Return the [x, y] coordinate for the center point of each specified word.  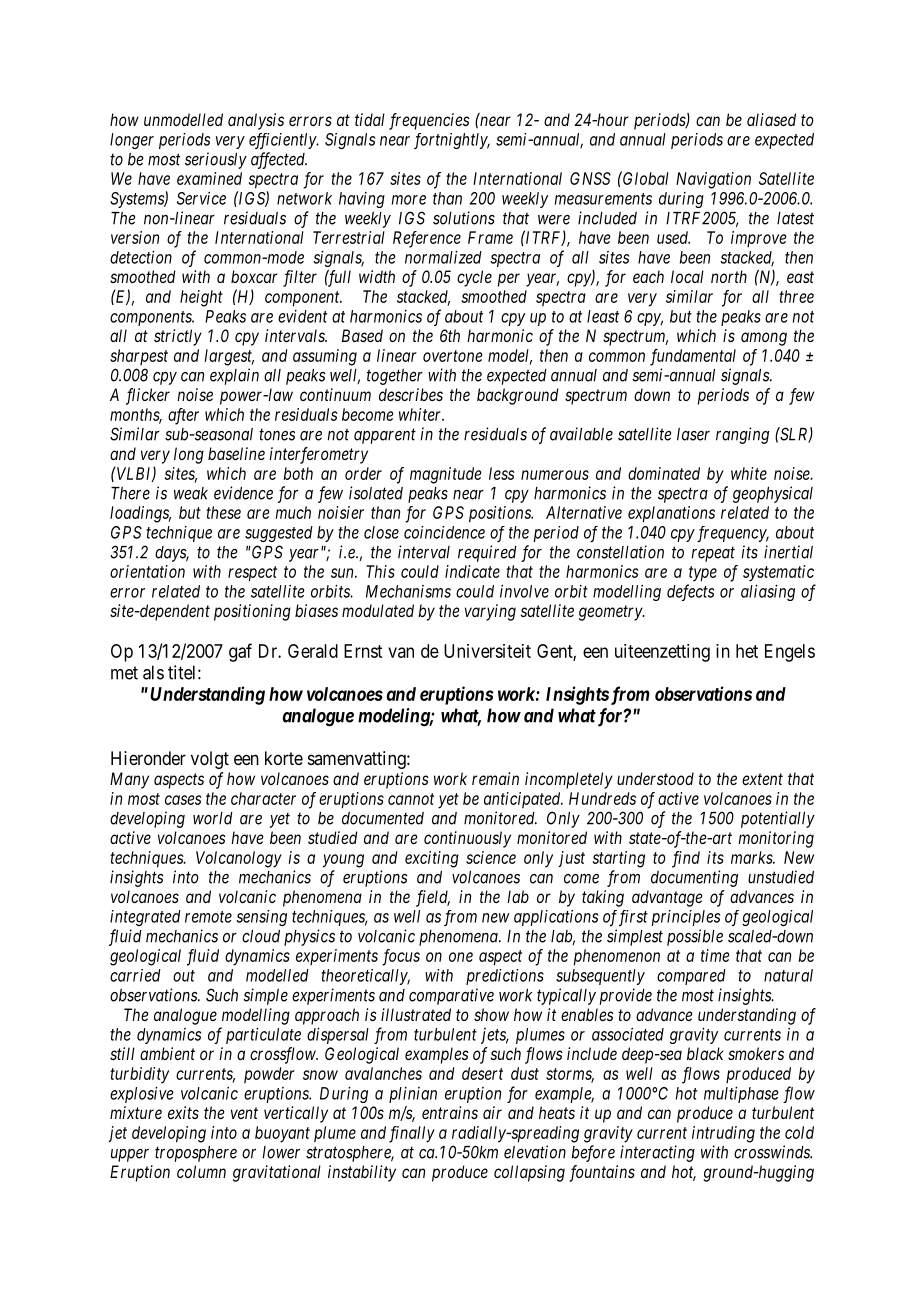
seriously [216, 160]
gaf [240, 652]
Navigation [713, 180]
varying [490, 612]
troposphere [196, 1154]
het [747, 651]
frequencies [429, 121]
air [492, 1112]
